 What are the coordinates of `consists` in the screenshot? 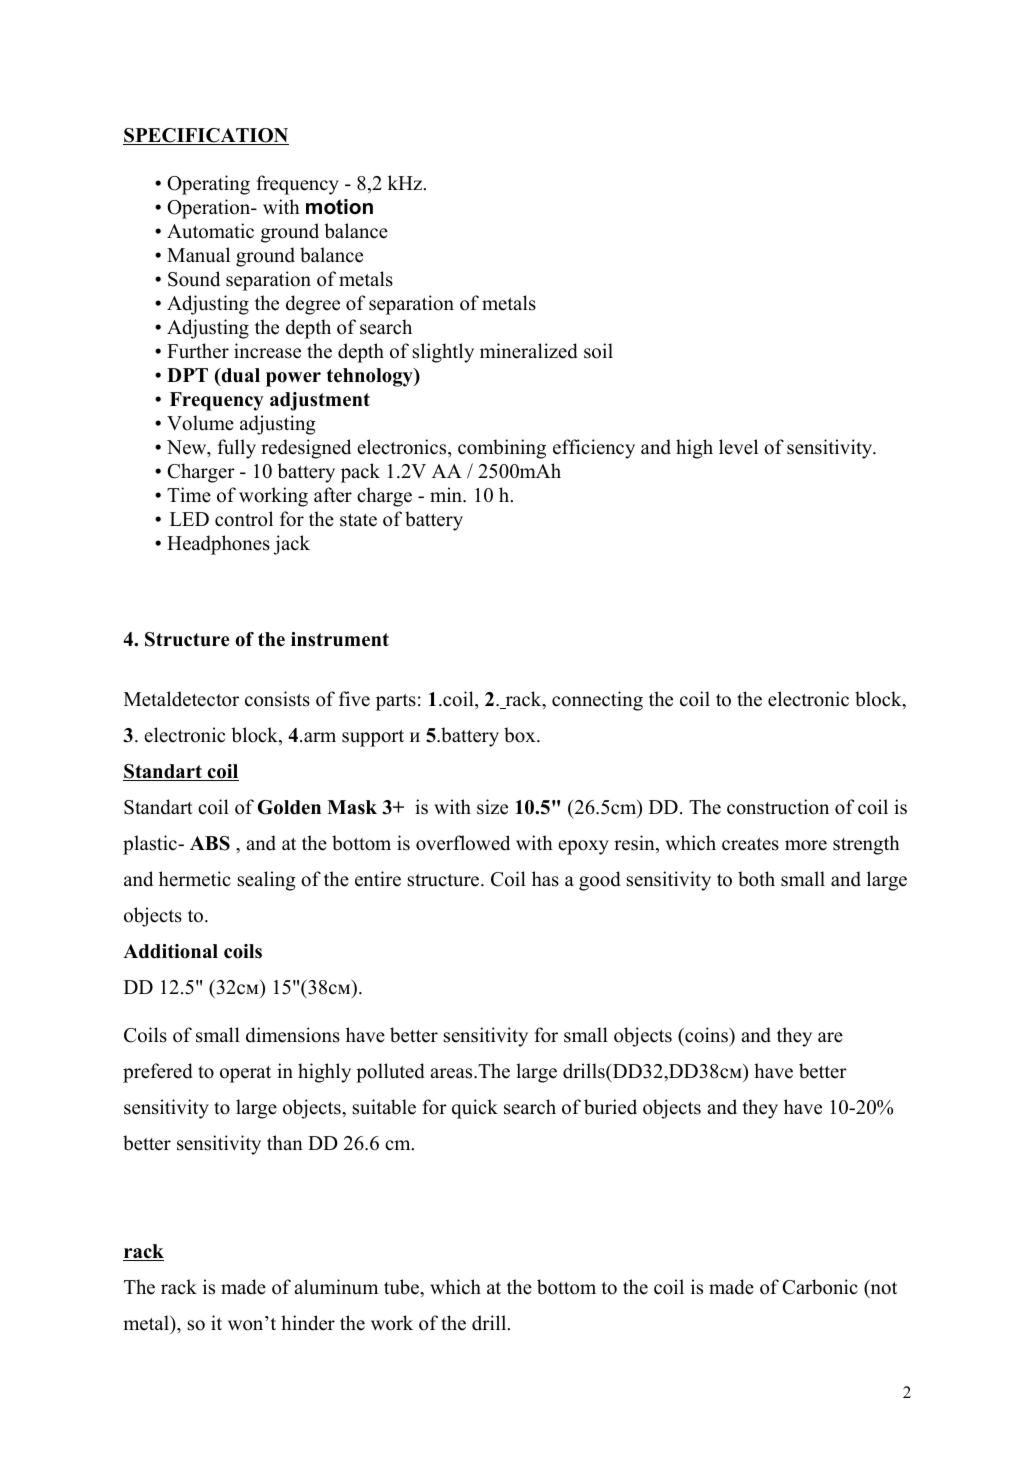 It's located at (277, 699).
